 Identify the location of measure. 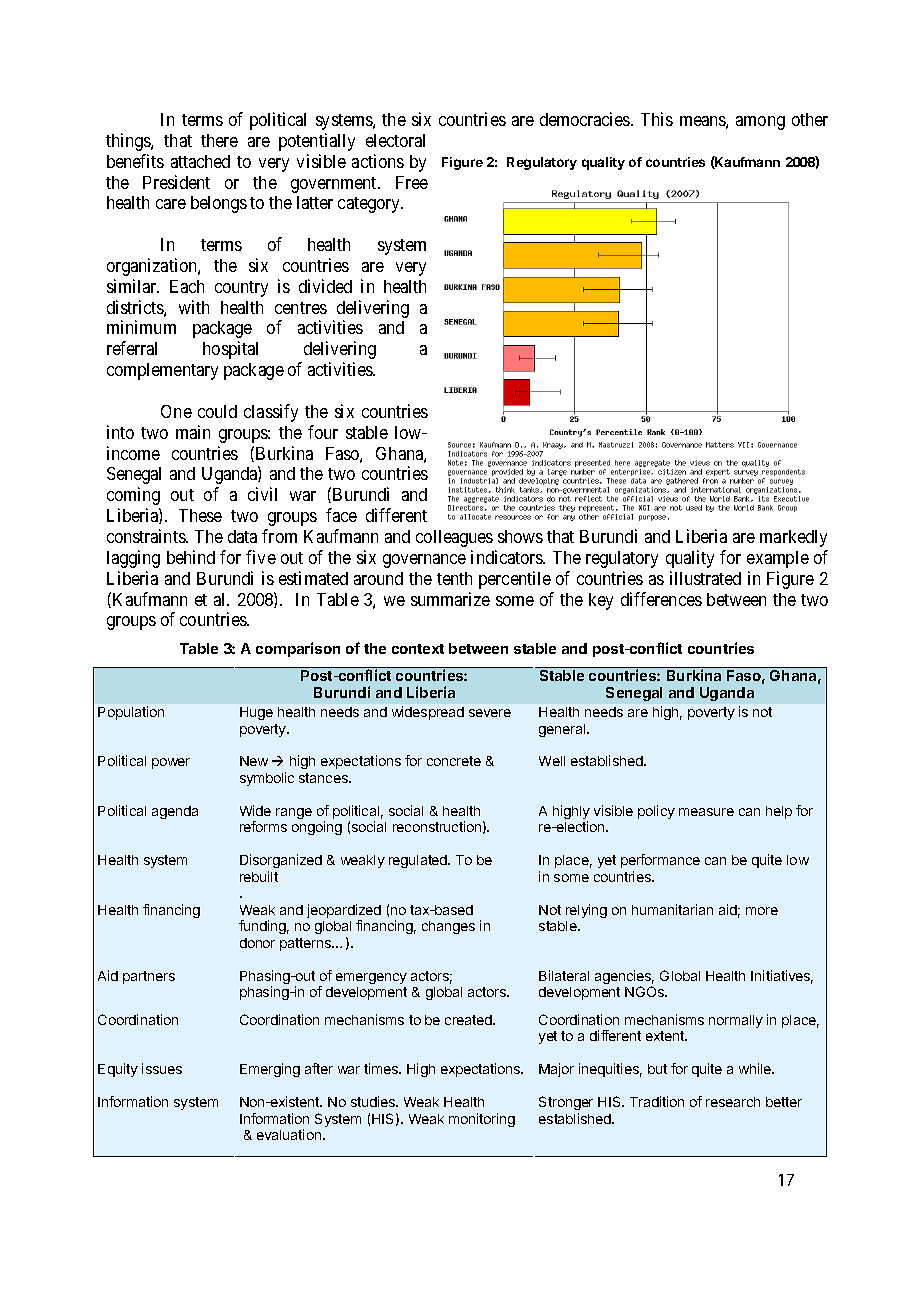
(706, 812).
